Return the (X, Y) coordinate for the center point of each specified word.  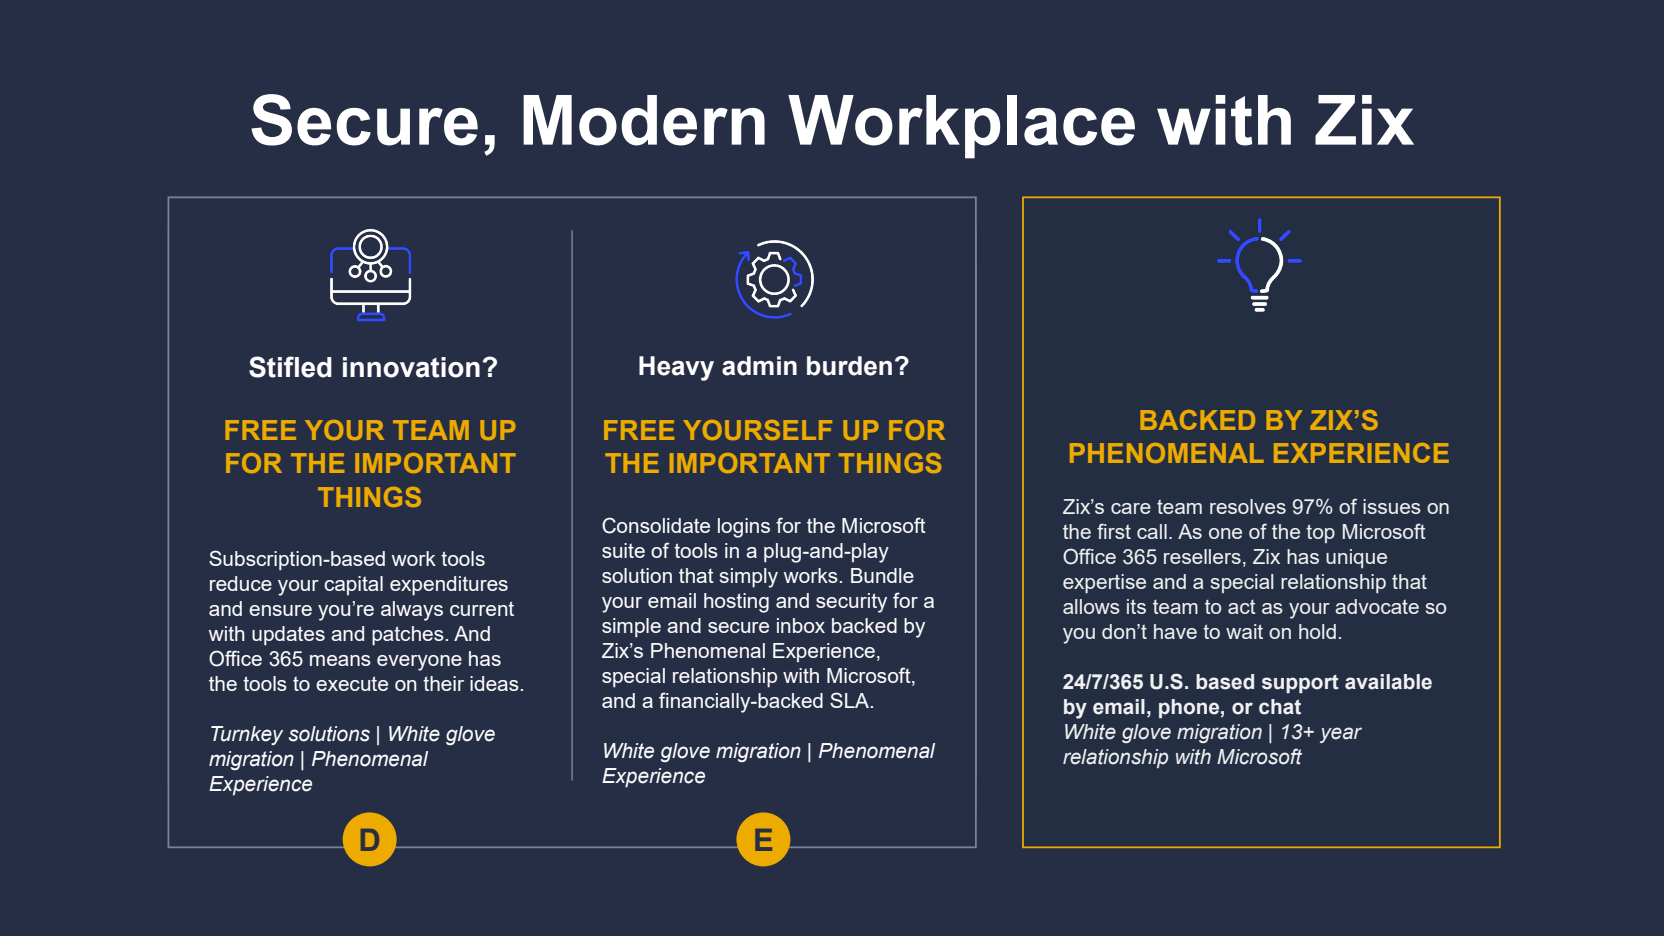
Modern (644, 120)
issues (1392, 506)
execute (352, 683)
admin (759, 366)
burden (849, 366)
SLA (851, 700)
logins (744, 528)
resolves (1248, 506)
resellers (1202, 556)
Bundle (882, 575)
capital (353, 585)
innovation (411, 367)
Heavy (676, 368)
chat (1280, 707)
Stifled (290, 367)
